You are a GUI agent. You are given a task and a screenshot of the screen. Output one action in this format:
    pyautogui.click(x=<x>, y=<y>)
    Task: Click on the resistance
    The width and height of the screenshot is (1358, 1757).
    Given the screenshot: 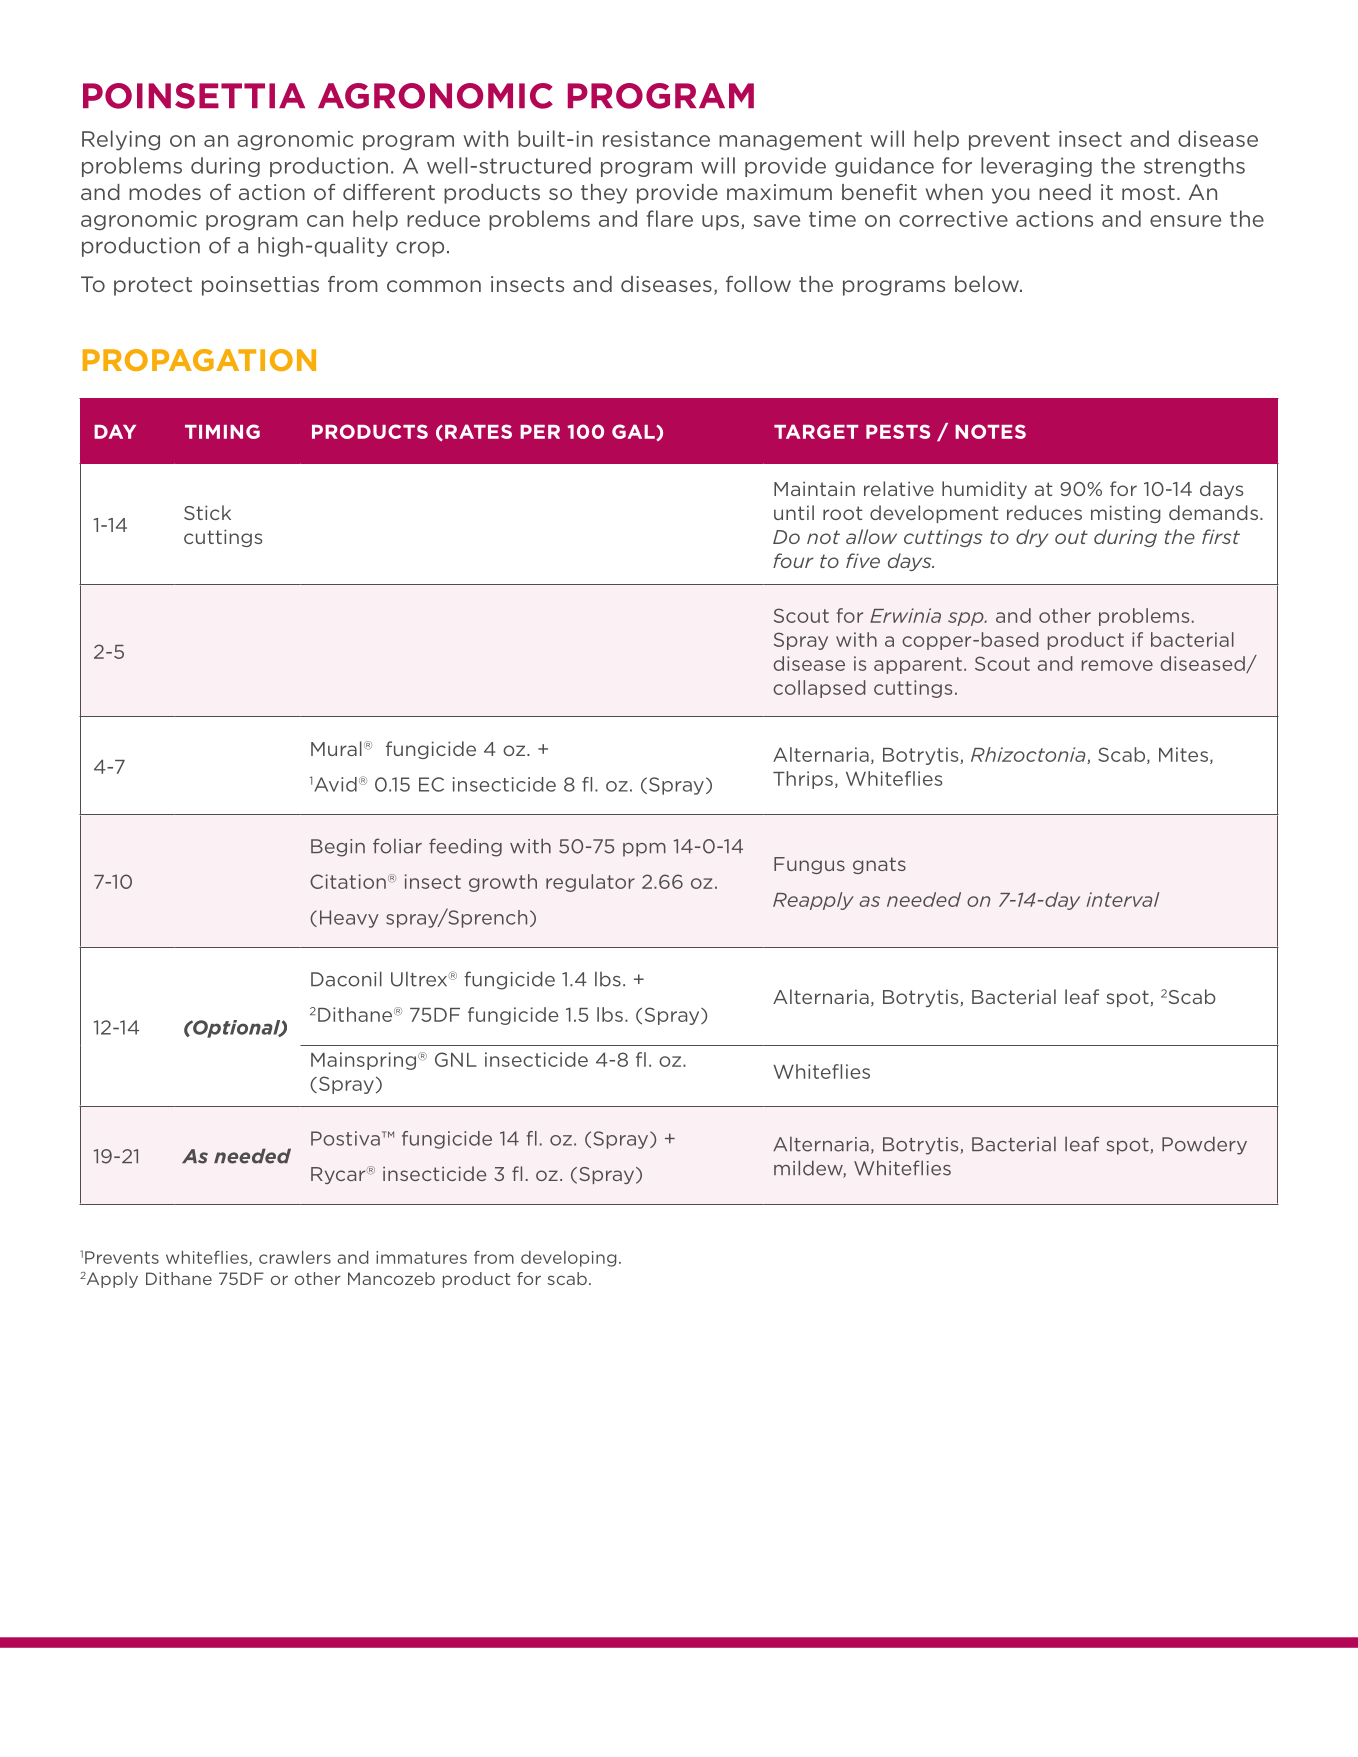 What is the action you would take?
    pyautogui.click(x=656, y=139)
